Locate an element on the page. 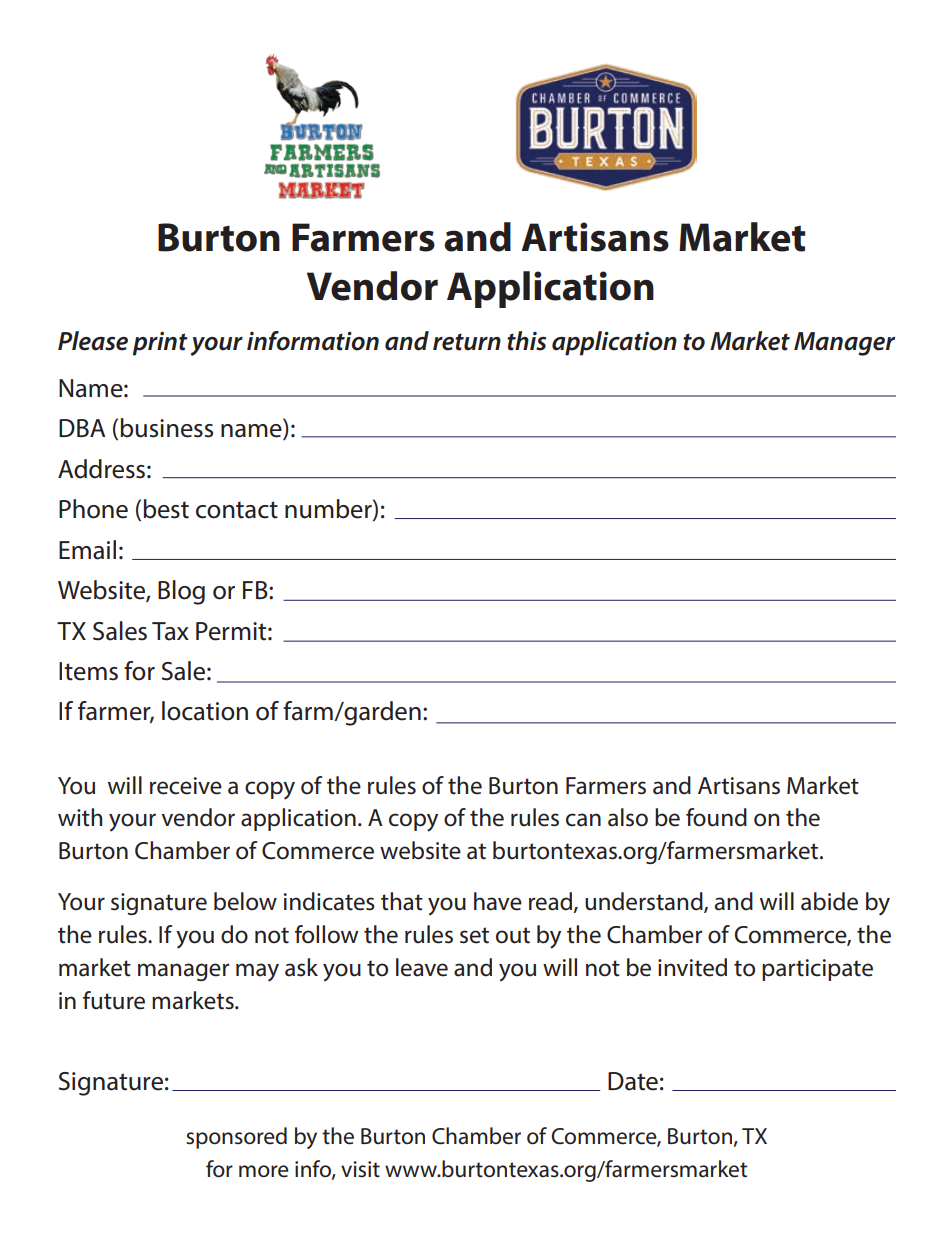 The image size is (952, 1233). return is located at coordinates (467, 342).
